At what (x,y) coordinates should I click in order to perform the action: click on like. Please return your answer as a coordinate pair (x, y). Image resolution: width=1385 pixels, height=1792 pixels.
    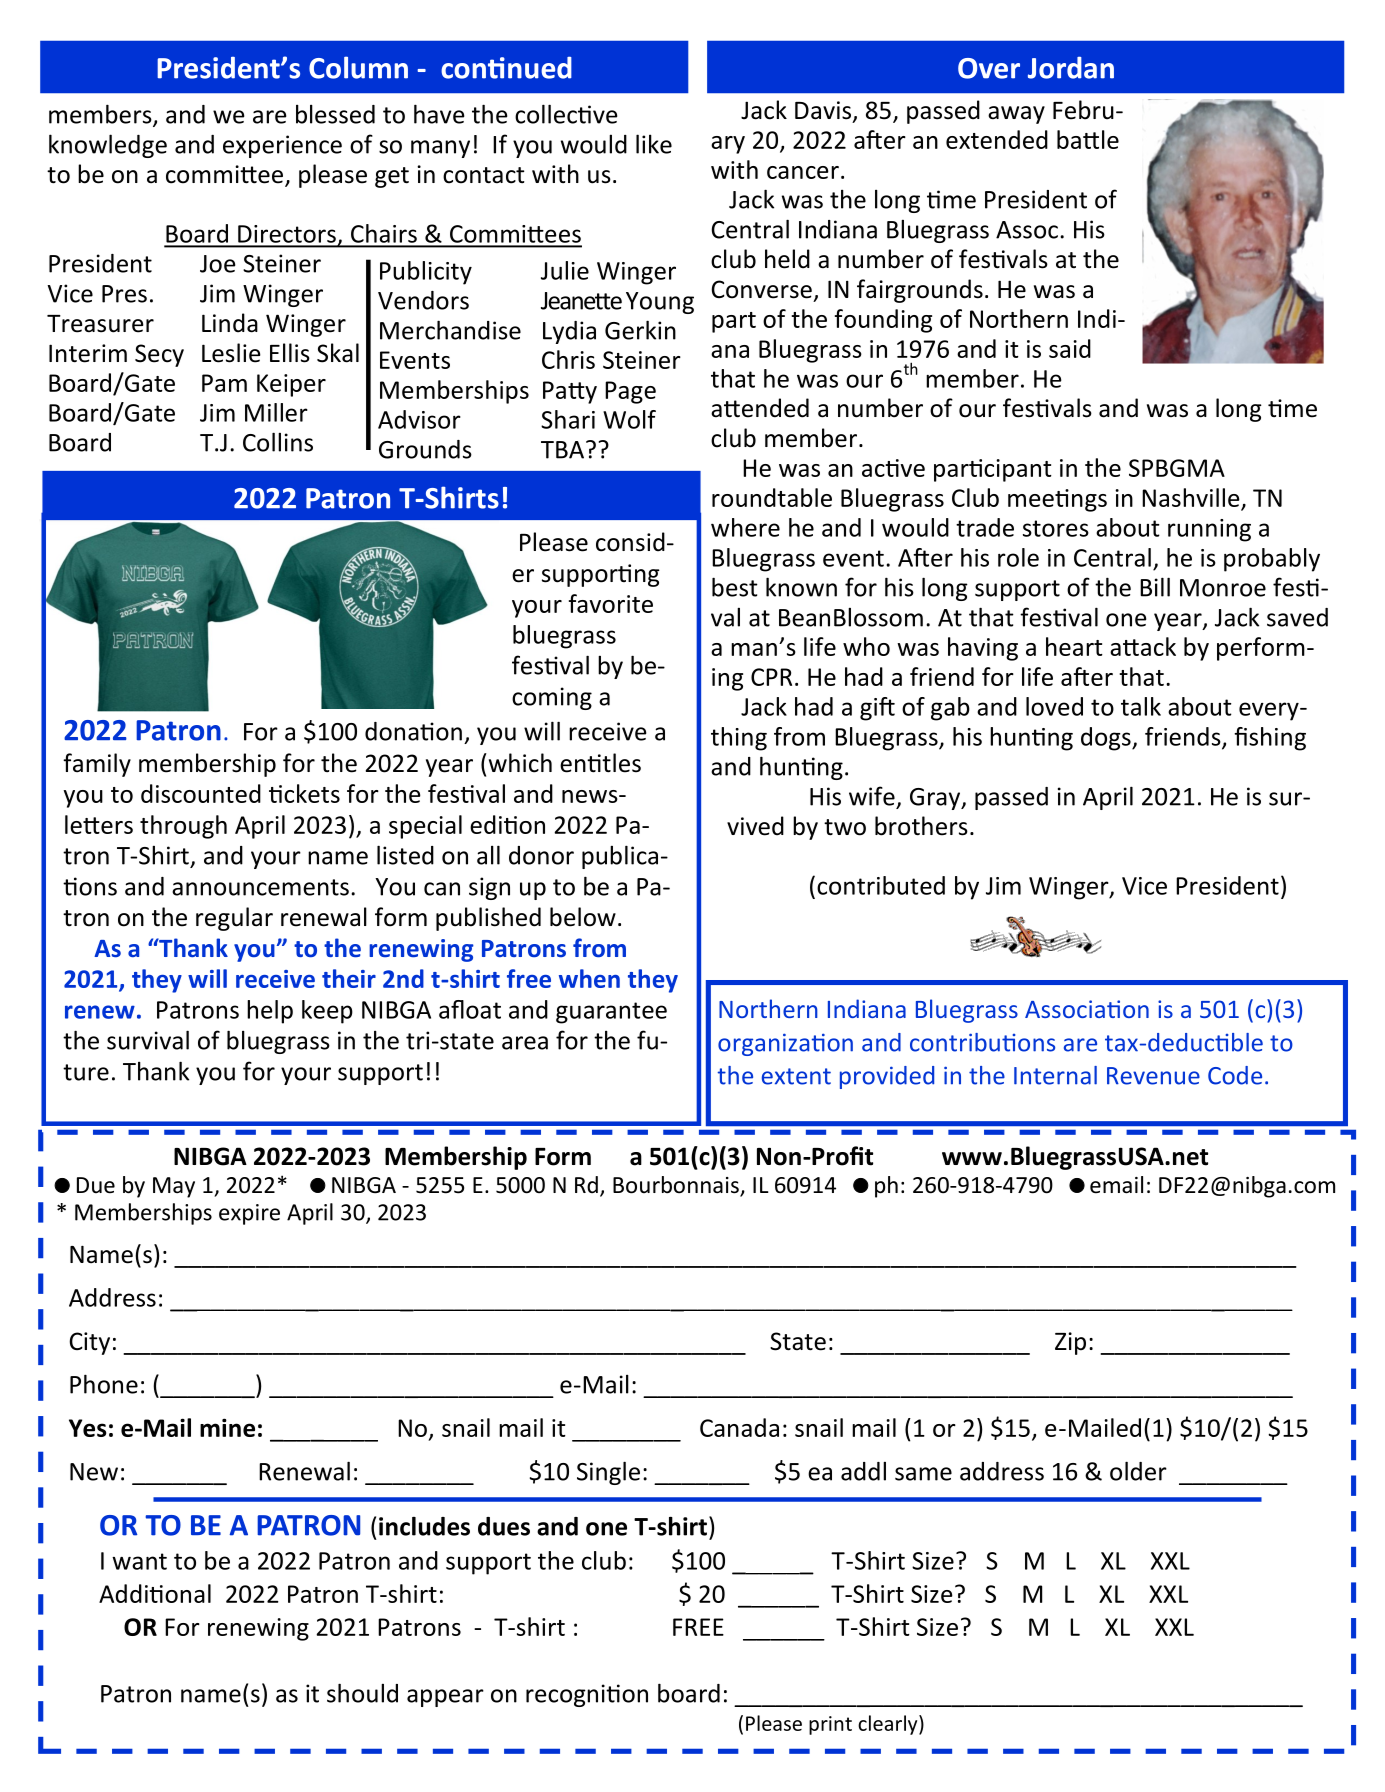
    Looking at the image, I should click on (654, 144).
